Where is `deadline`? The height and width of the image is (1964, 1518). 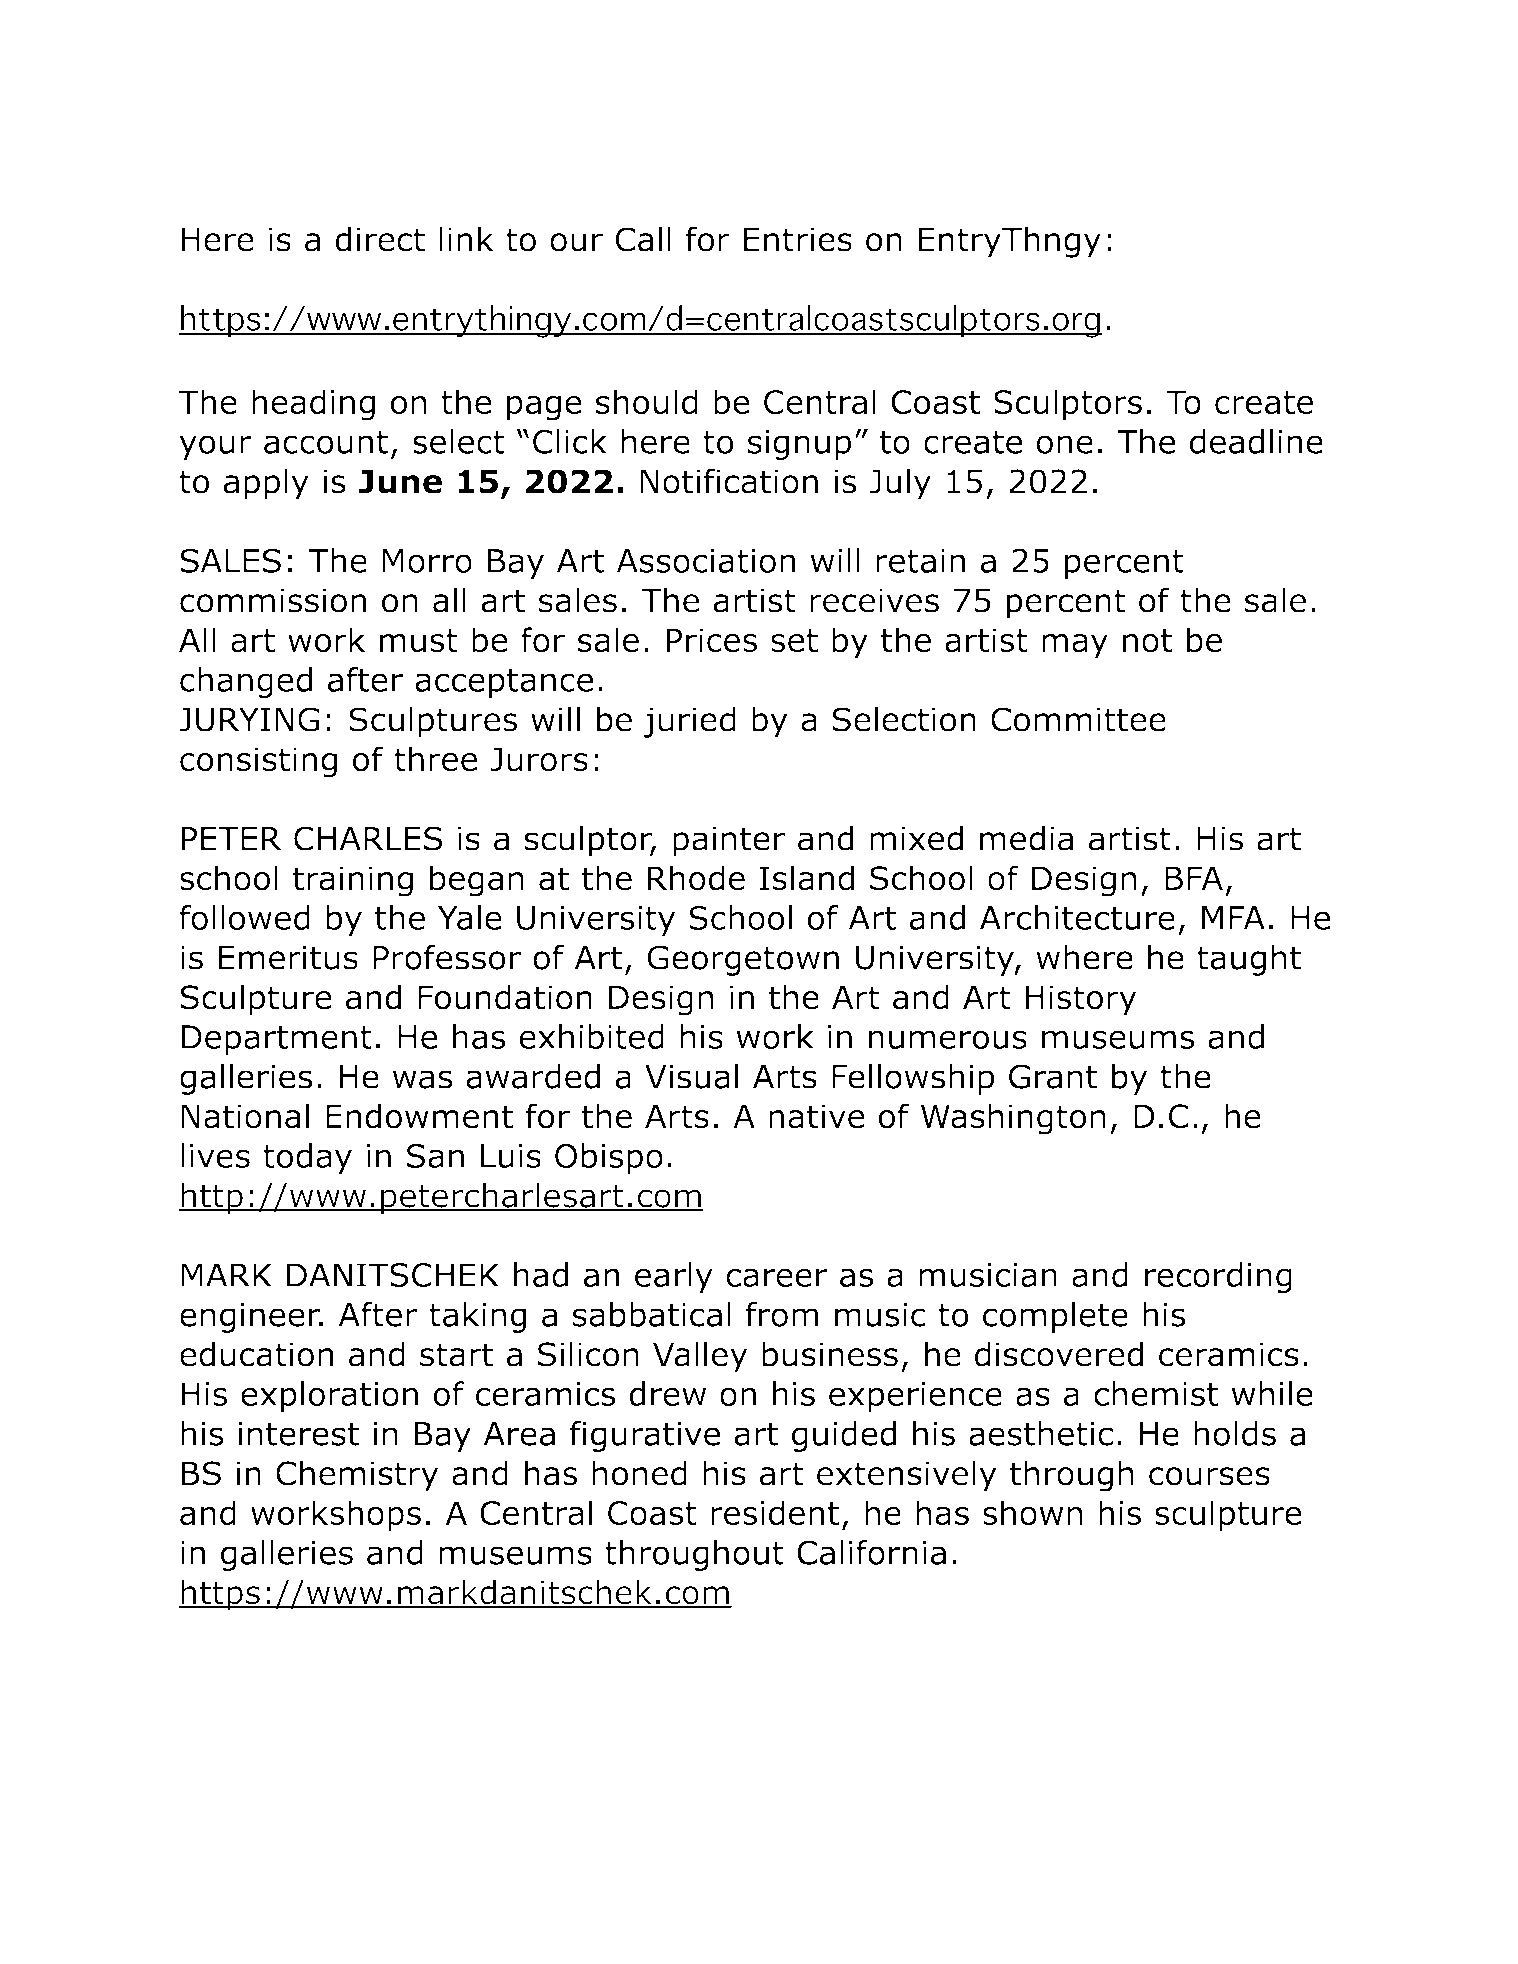 deadline is located at coordinates (1256, 441).
